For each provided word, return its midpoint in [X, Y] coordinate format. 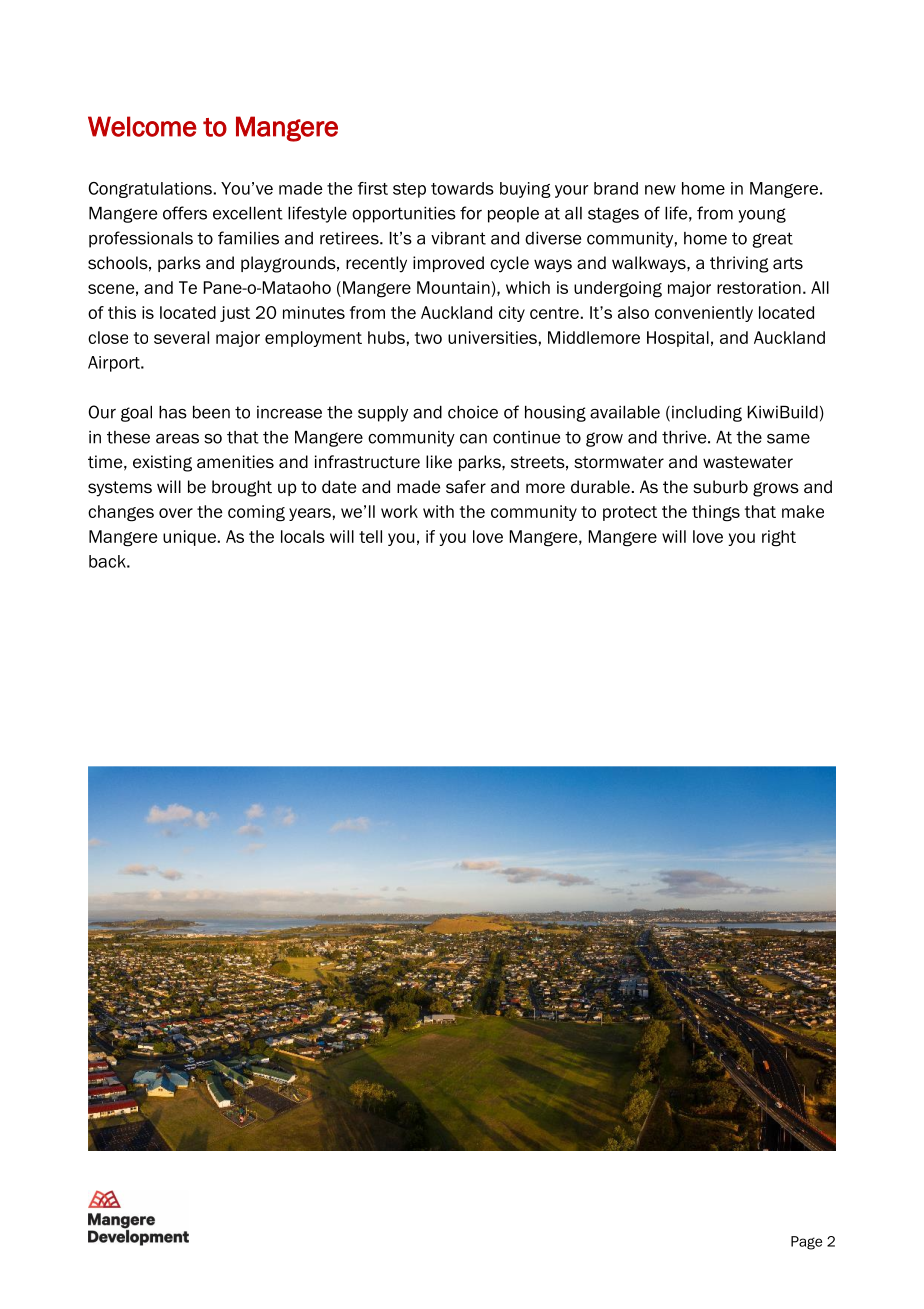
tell [370, 536]
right [779, 538]
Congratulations [150, 190]
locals [303, 536]
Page [806, 1243]
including [707, 414]
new [660, 190]
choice [473, 412]
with [438, 511]
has [173, 412]
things [716, 513]
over [176, 513]
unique [189, 538]
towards [462, 188]
